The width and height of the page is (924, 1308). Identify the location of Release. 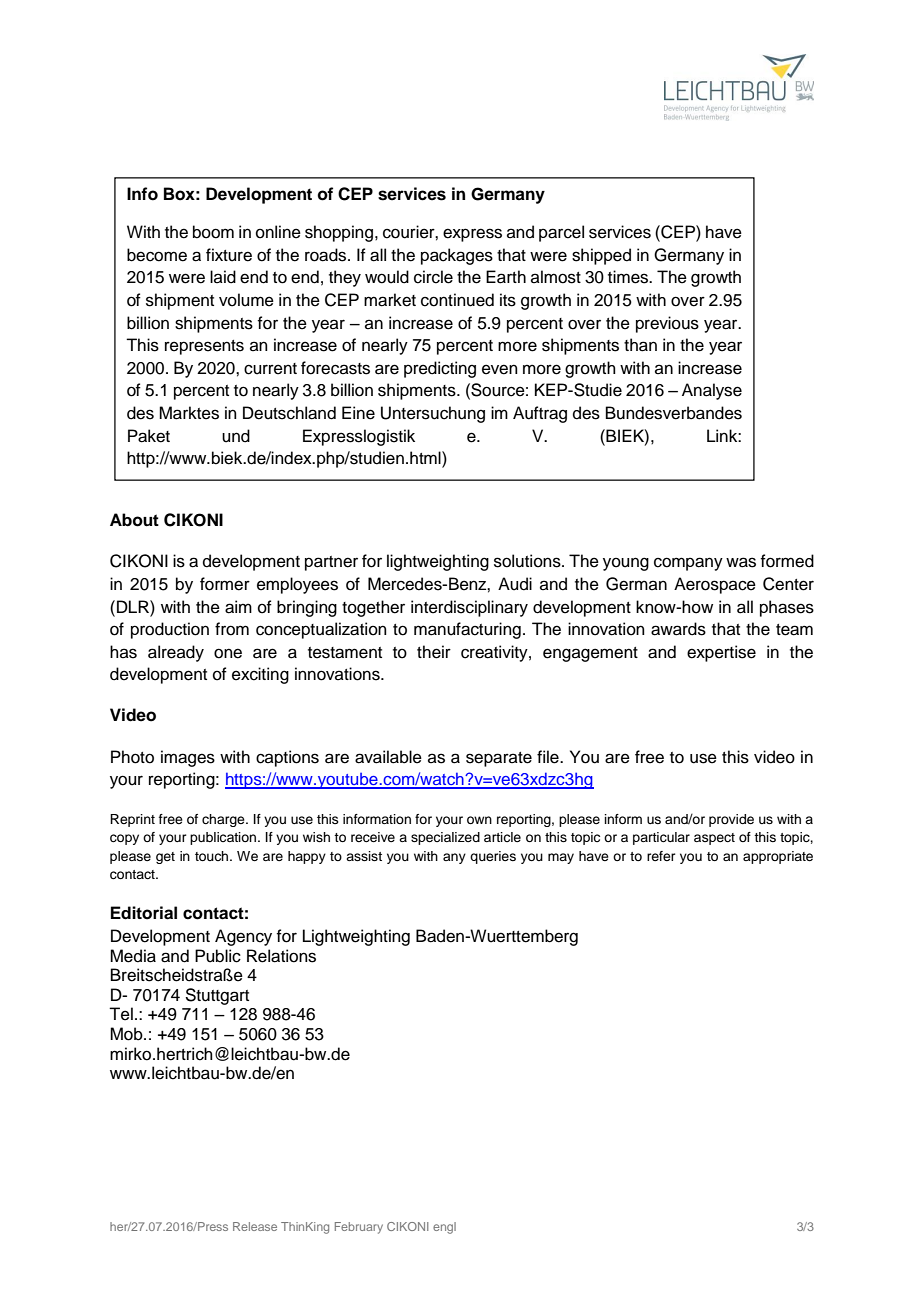
(255, 1226).
